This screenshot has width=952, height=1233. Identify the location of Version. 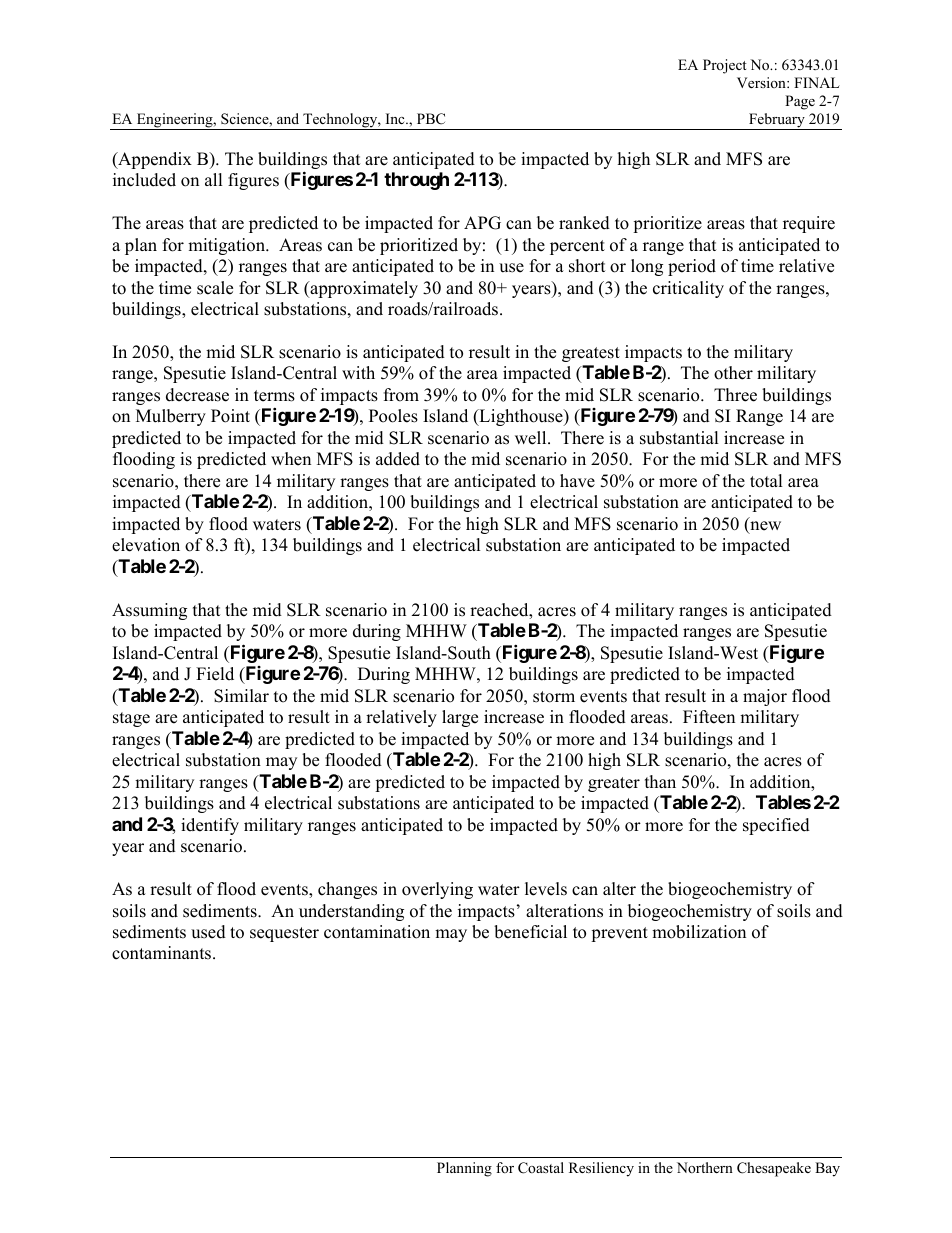
(762, 82).
